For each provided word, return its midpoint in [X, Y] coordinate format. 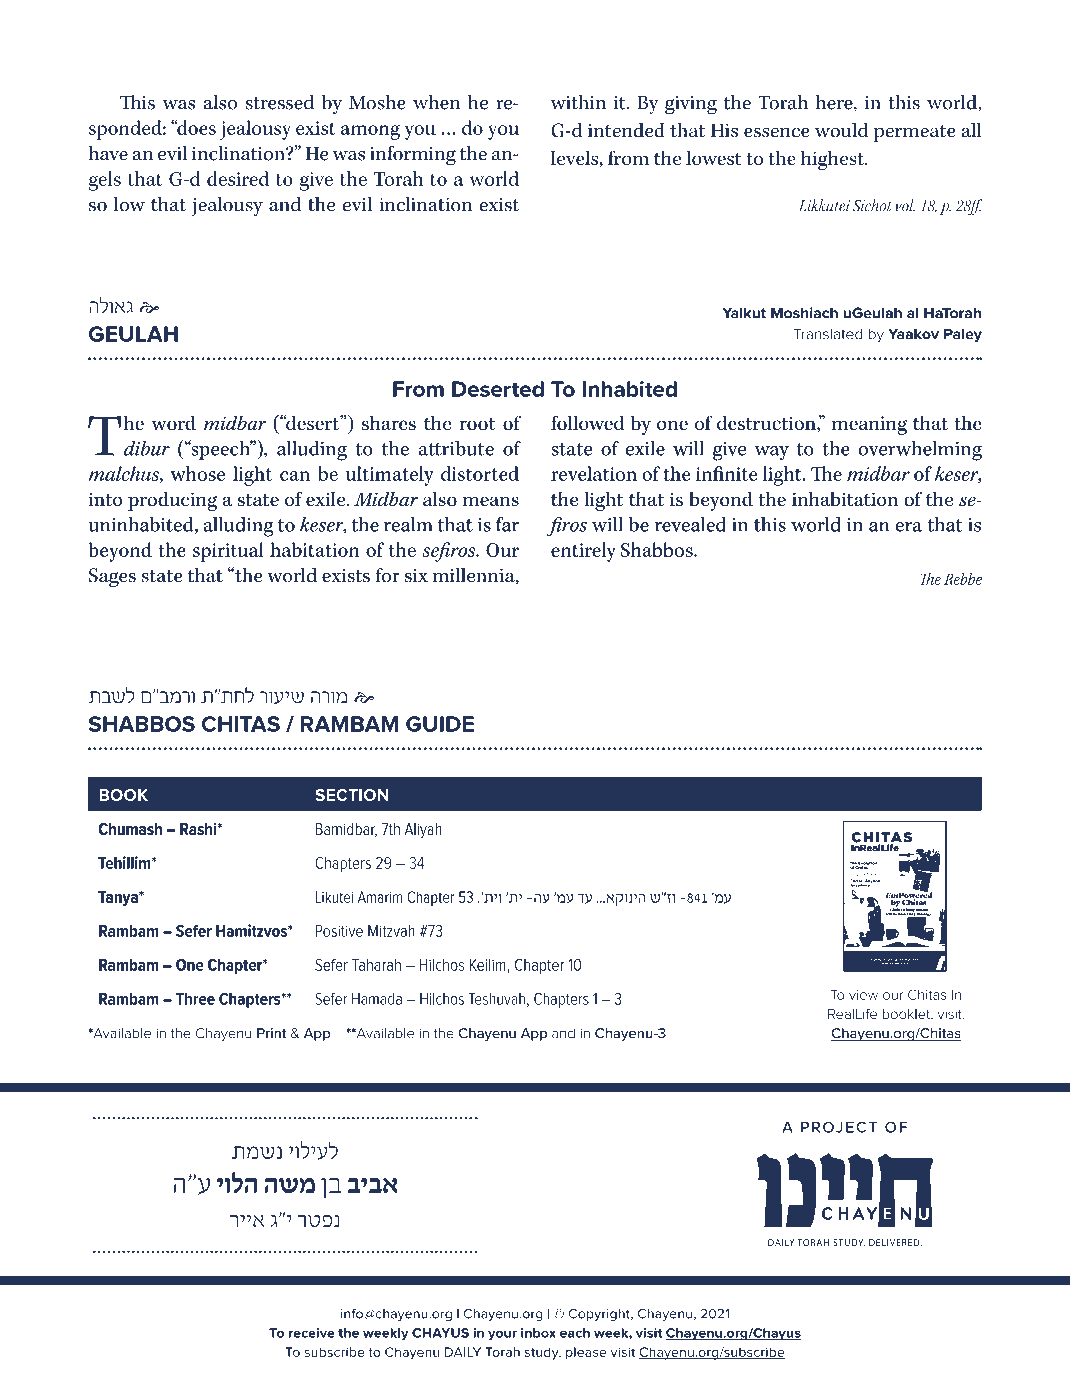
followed [587, 423]
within [578, 102]
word [173, 422]
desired [238, 178]
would [842, 130]
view [863, 995]
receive [312, 1333]
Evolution [867, 864]
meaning [869, 425]
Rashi [199, 829]
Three [195, 999]
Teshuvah [497, 999]
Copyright [600, 1314]
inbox [538, 1333]
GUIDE [440, 724]
